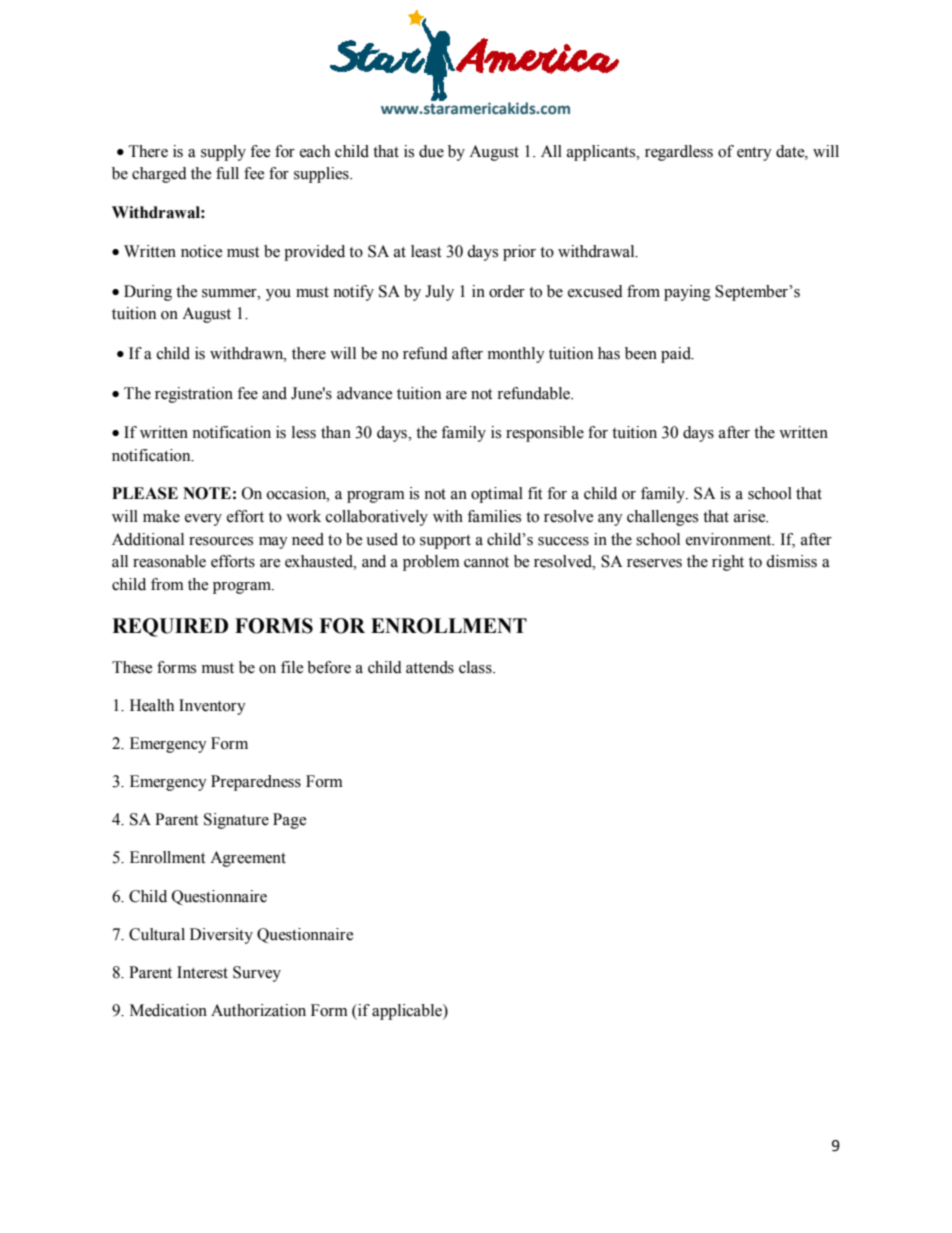  I want to click on Inventory, so click(212, 707).
